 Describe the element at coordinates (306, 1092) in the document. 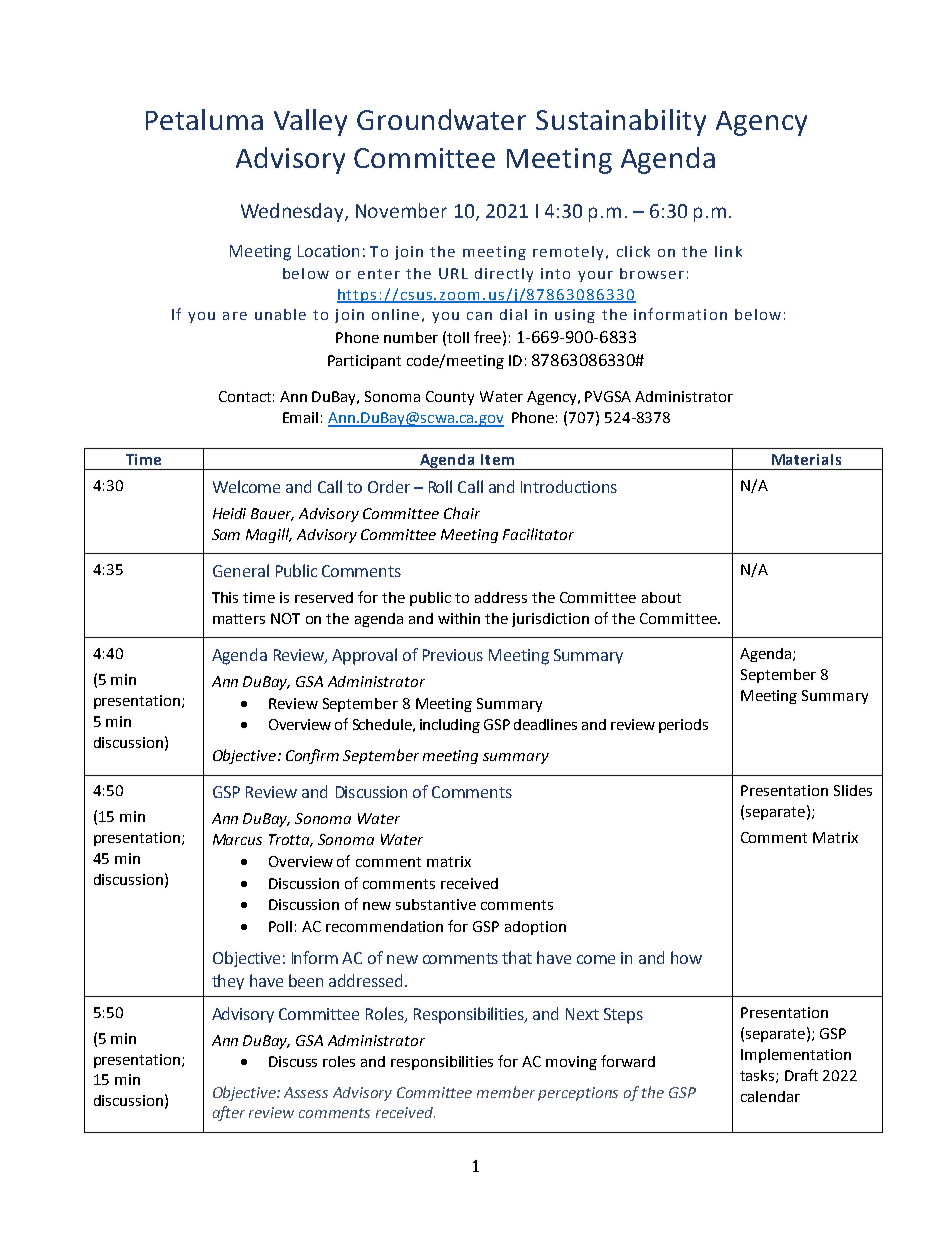

I see `Assess` at that location.
